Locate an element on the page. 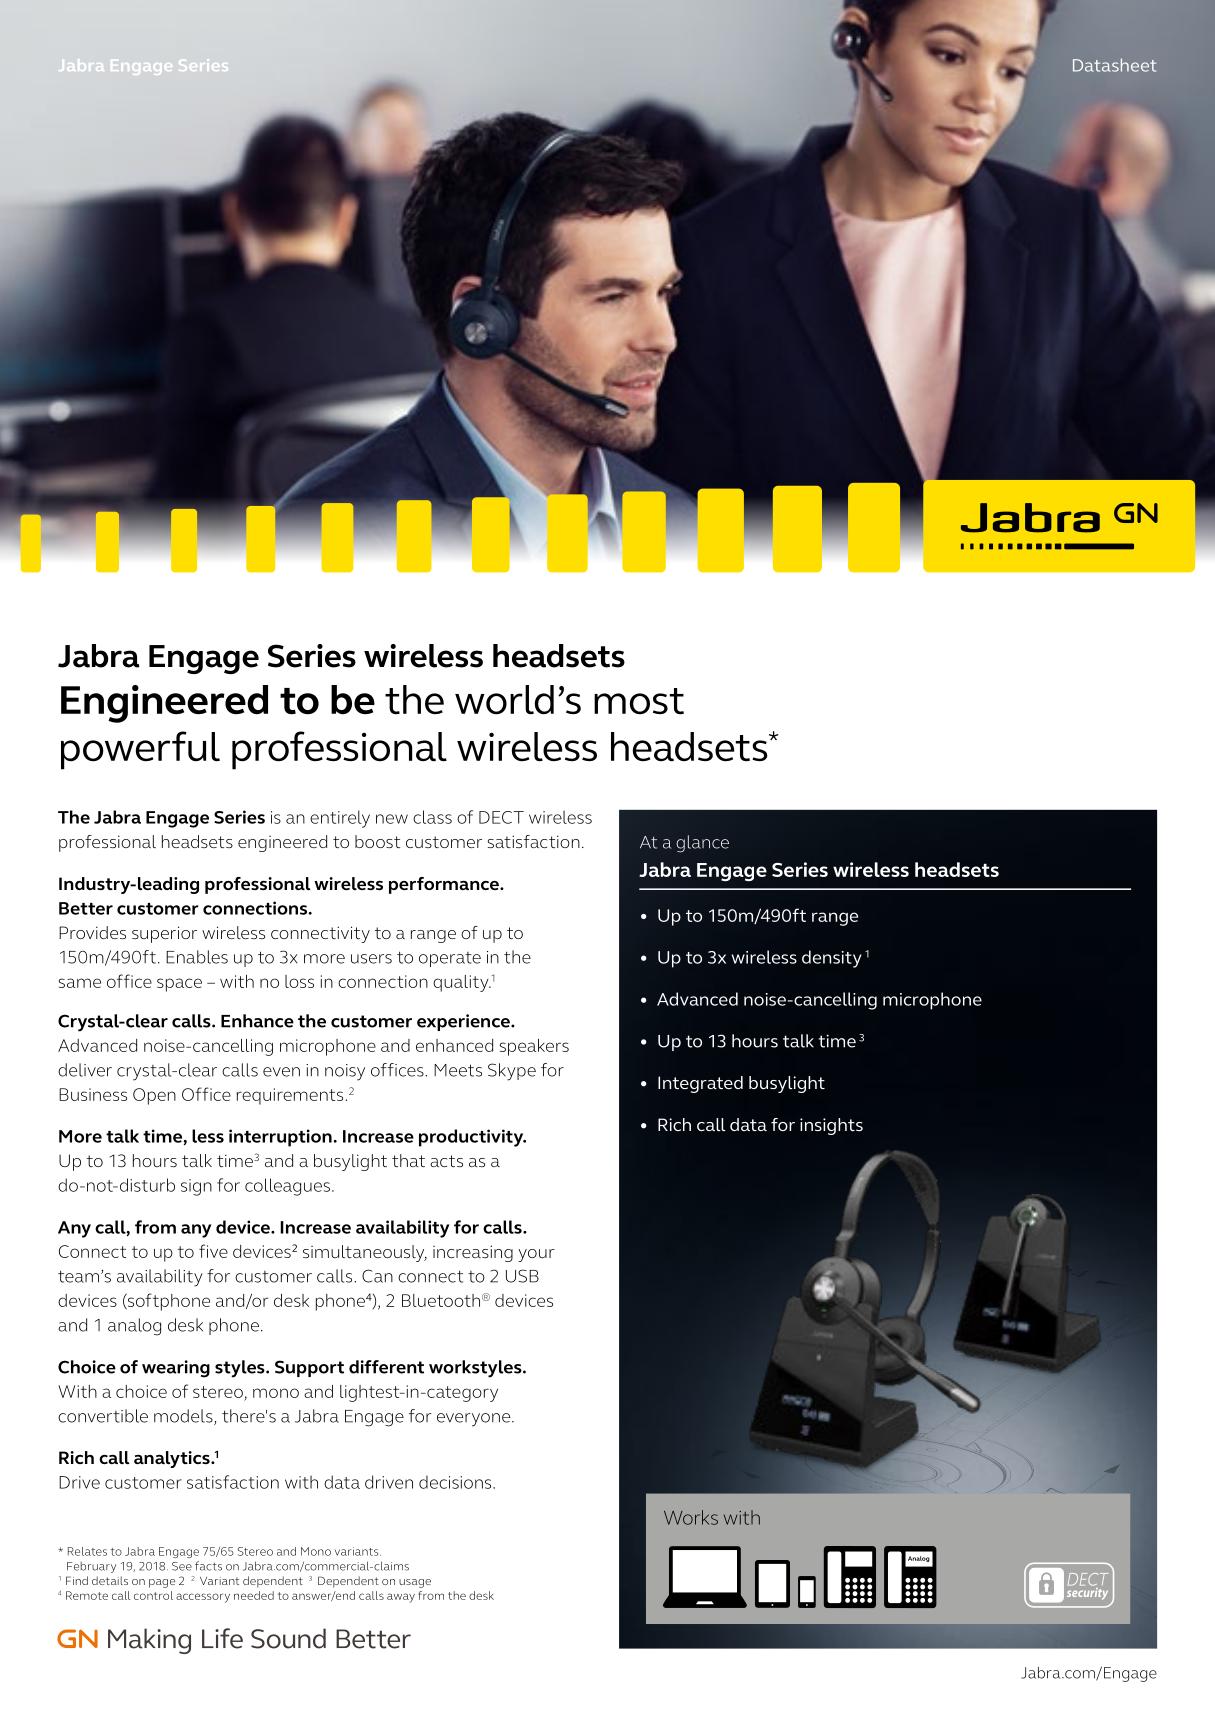 Image resolution: width=1215 pixels, height=1718 pixels. usage is located at coordinates (415, 1583).
